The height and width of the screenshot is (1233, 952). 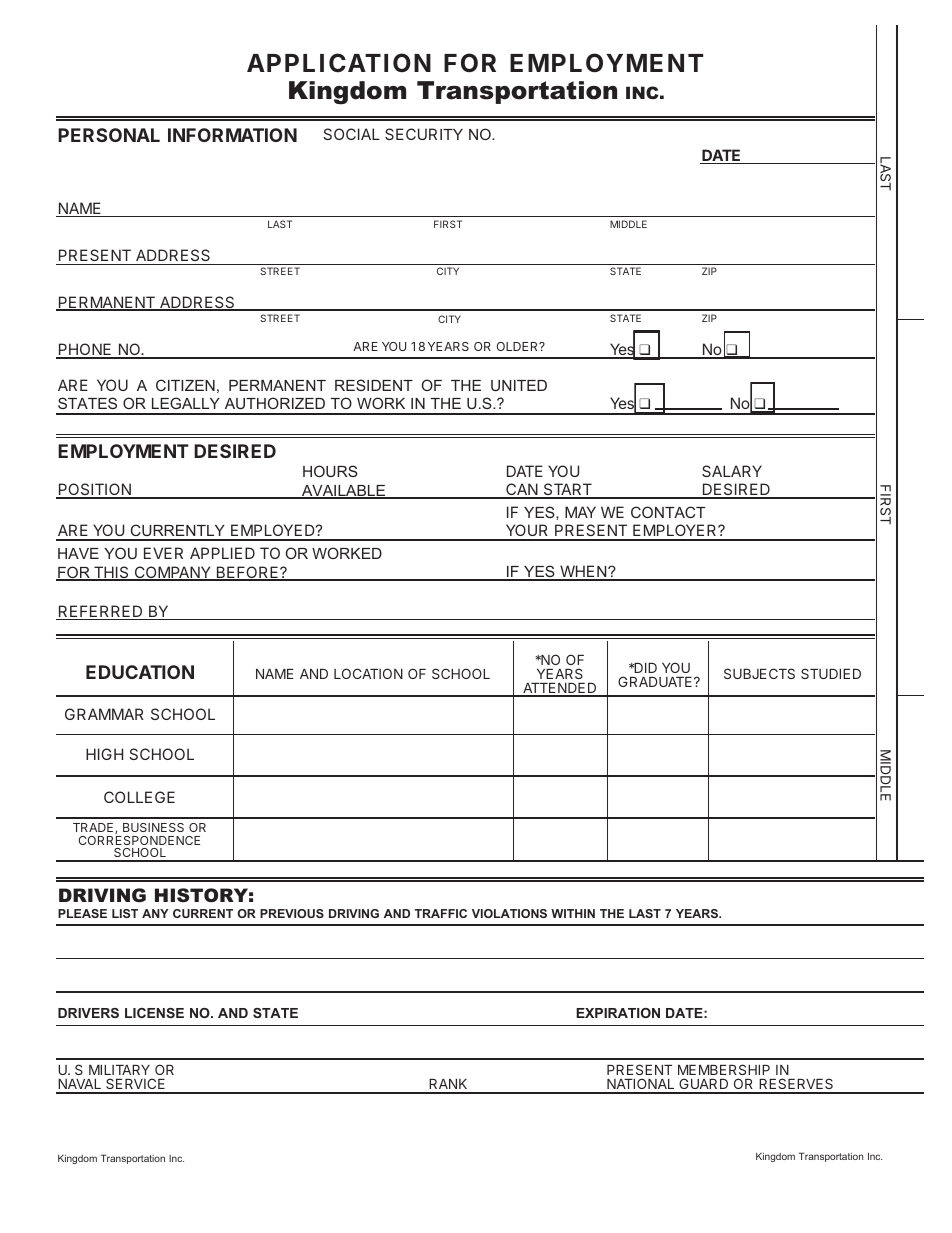 What do you see at coordinates (351, 134) in the screenshot?
I see `SOCIAL` at bounding box center [351, 134].
